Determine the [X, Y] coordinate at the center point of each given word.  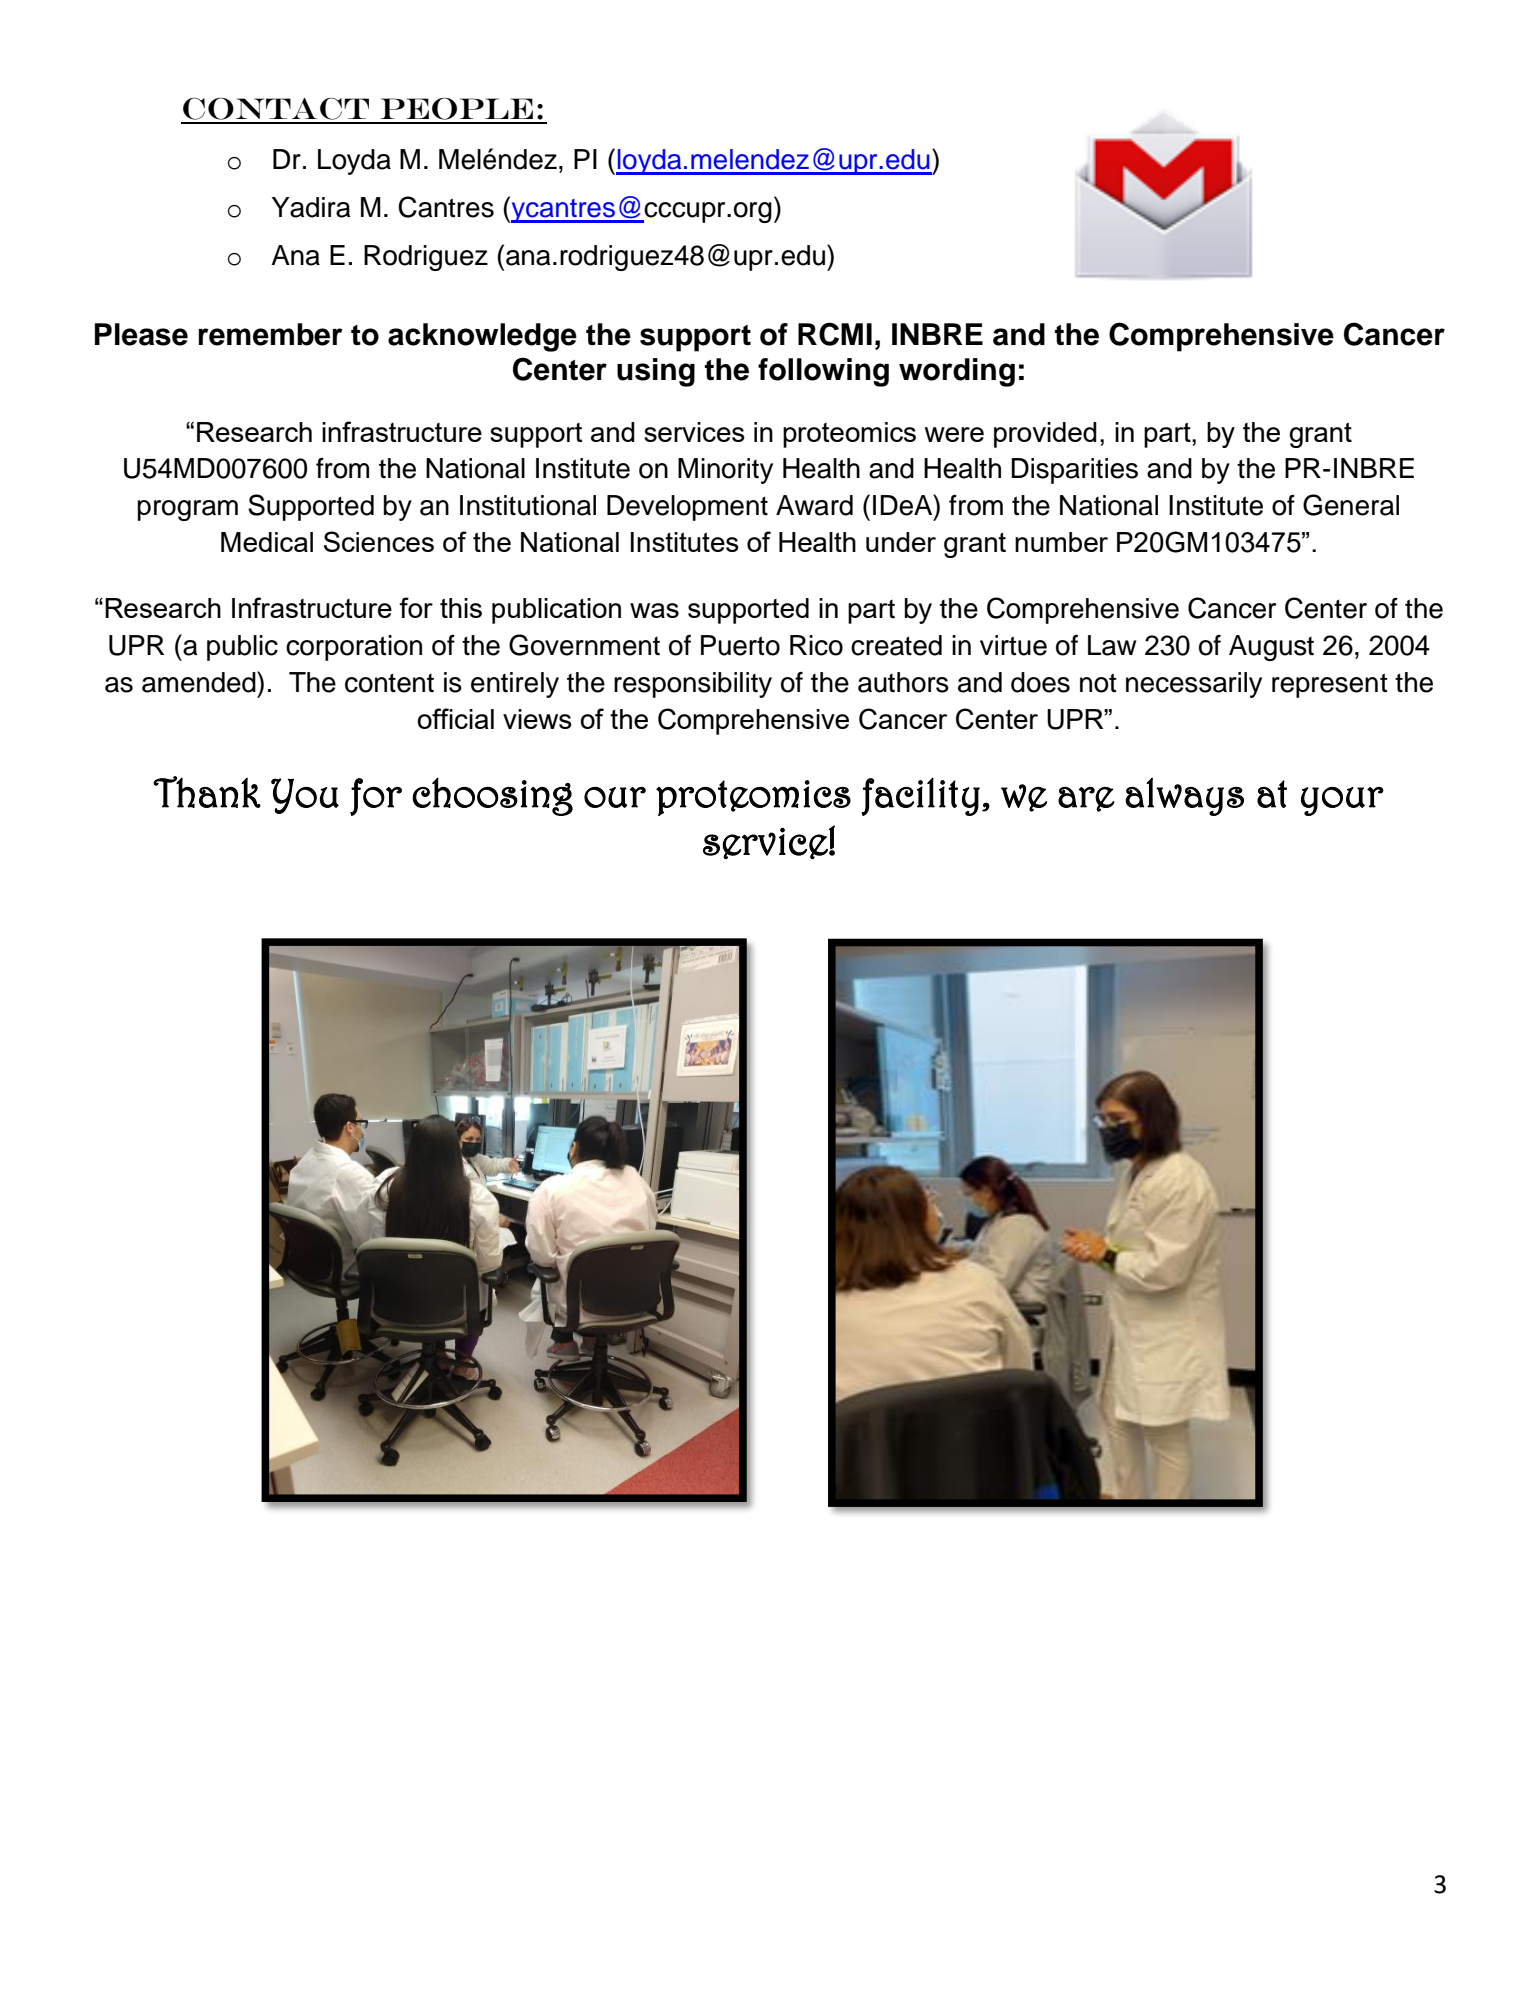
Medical [267, 542]
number [1061, 542]
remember [270, 334]
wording [957, 372]
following [823, 372]
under [901, 542]
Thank [207, 792]
